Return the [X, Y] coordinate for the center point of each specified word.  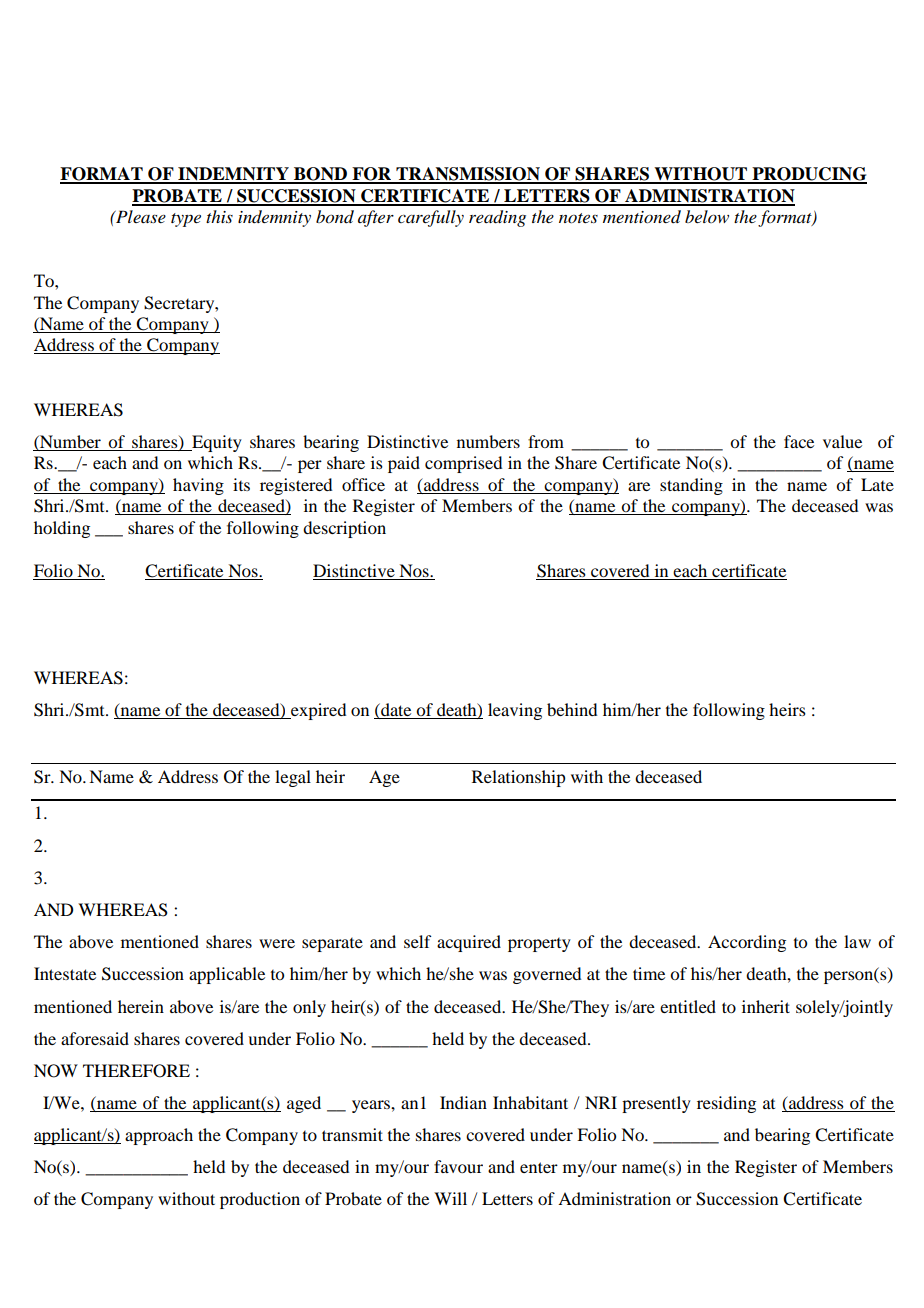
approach [159, 1136]
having [198, 486]
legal [293, 778]
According [747, 943]
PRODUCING [808, 175]
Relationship [518, 778]
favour [458, 1166]
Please [140, 216]
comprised [463, 464]
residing [726, 1104]
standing [691, 486]
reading [497, 218]
